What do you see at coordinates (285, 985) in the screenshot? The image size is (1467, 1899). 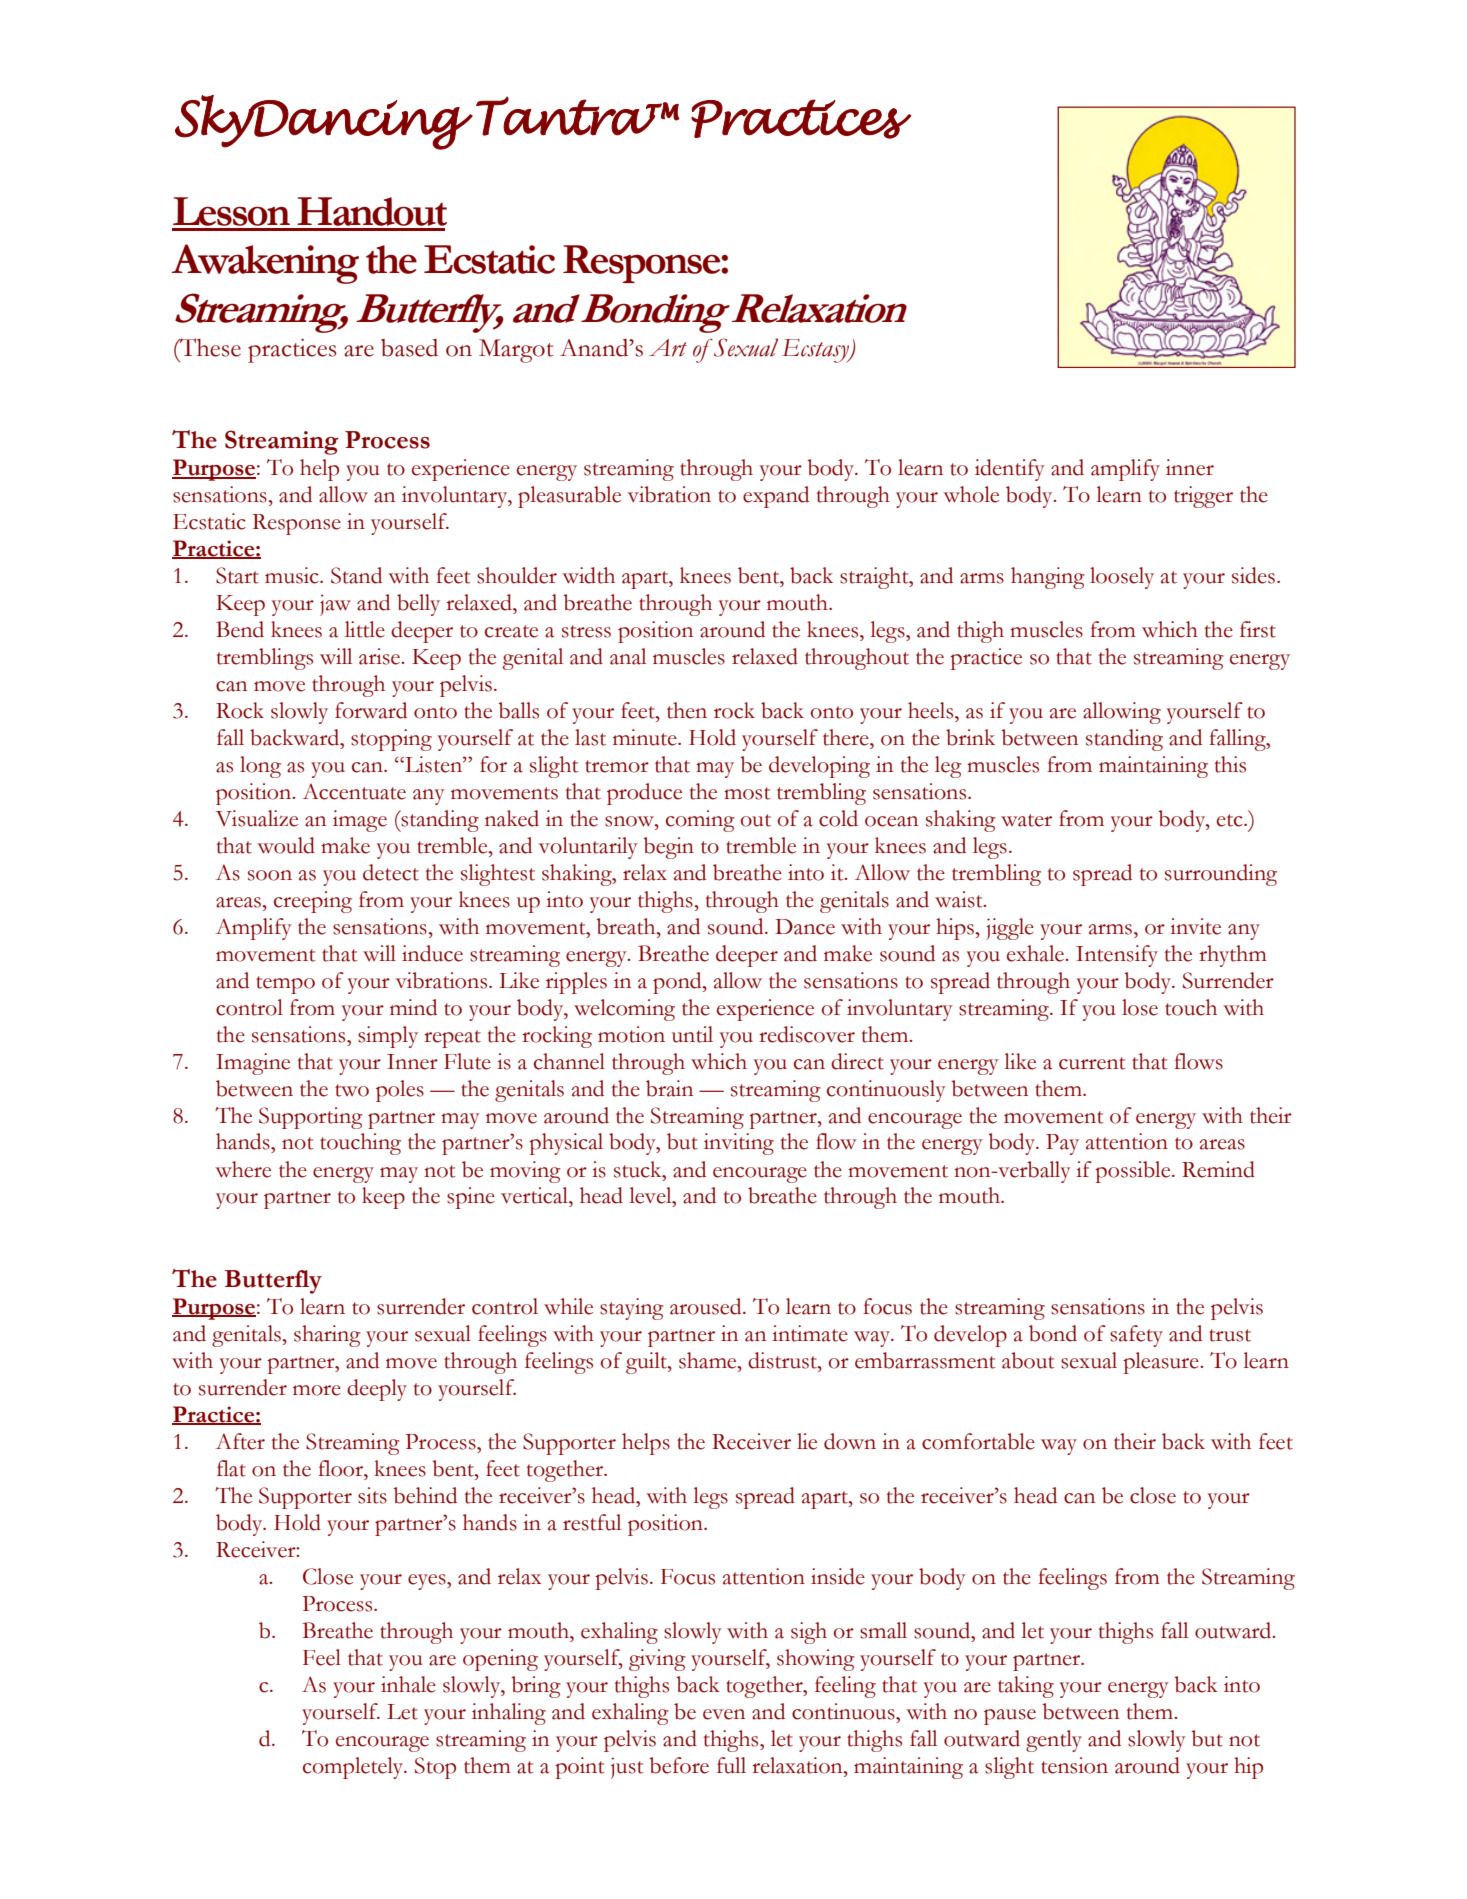 I see `tempo` at bounding box center [285, 985].
